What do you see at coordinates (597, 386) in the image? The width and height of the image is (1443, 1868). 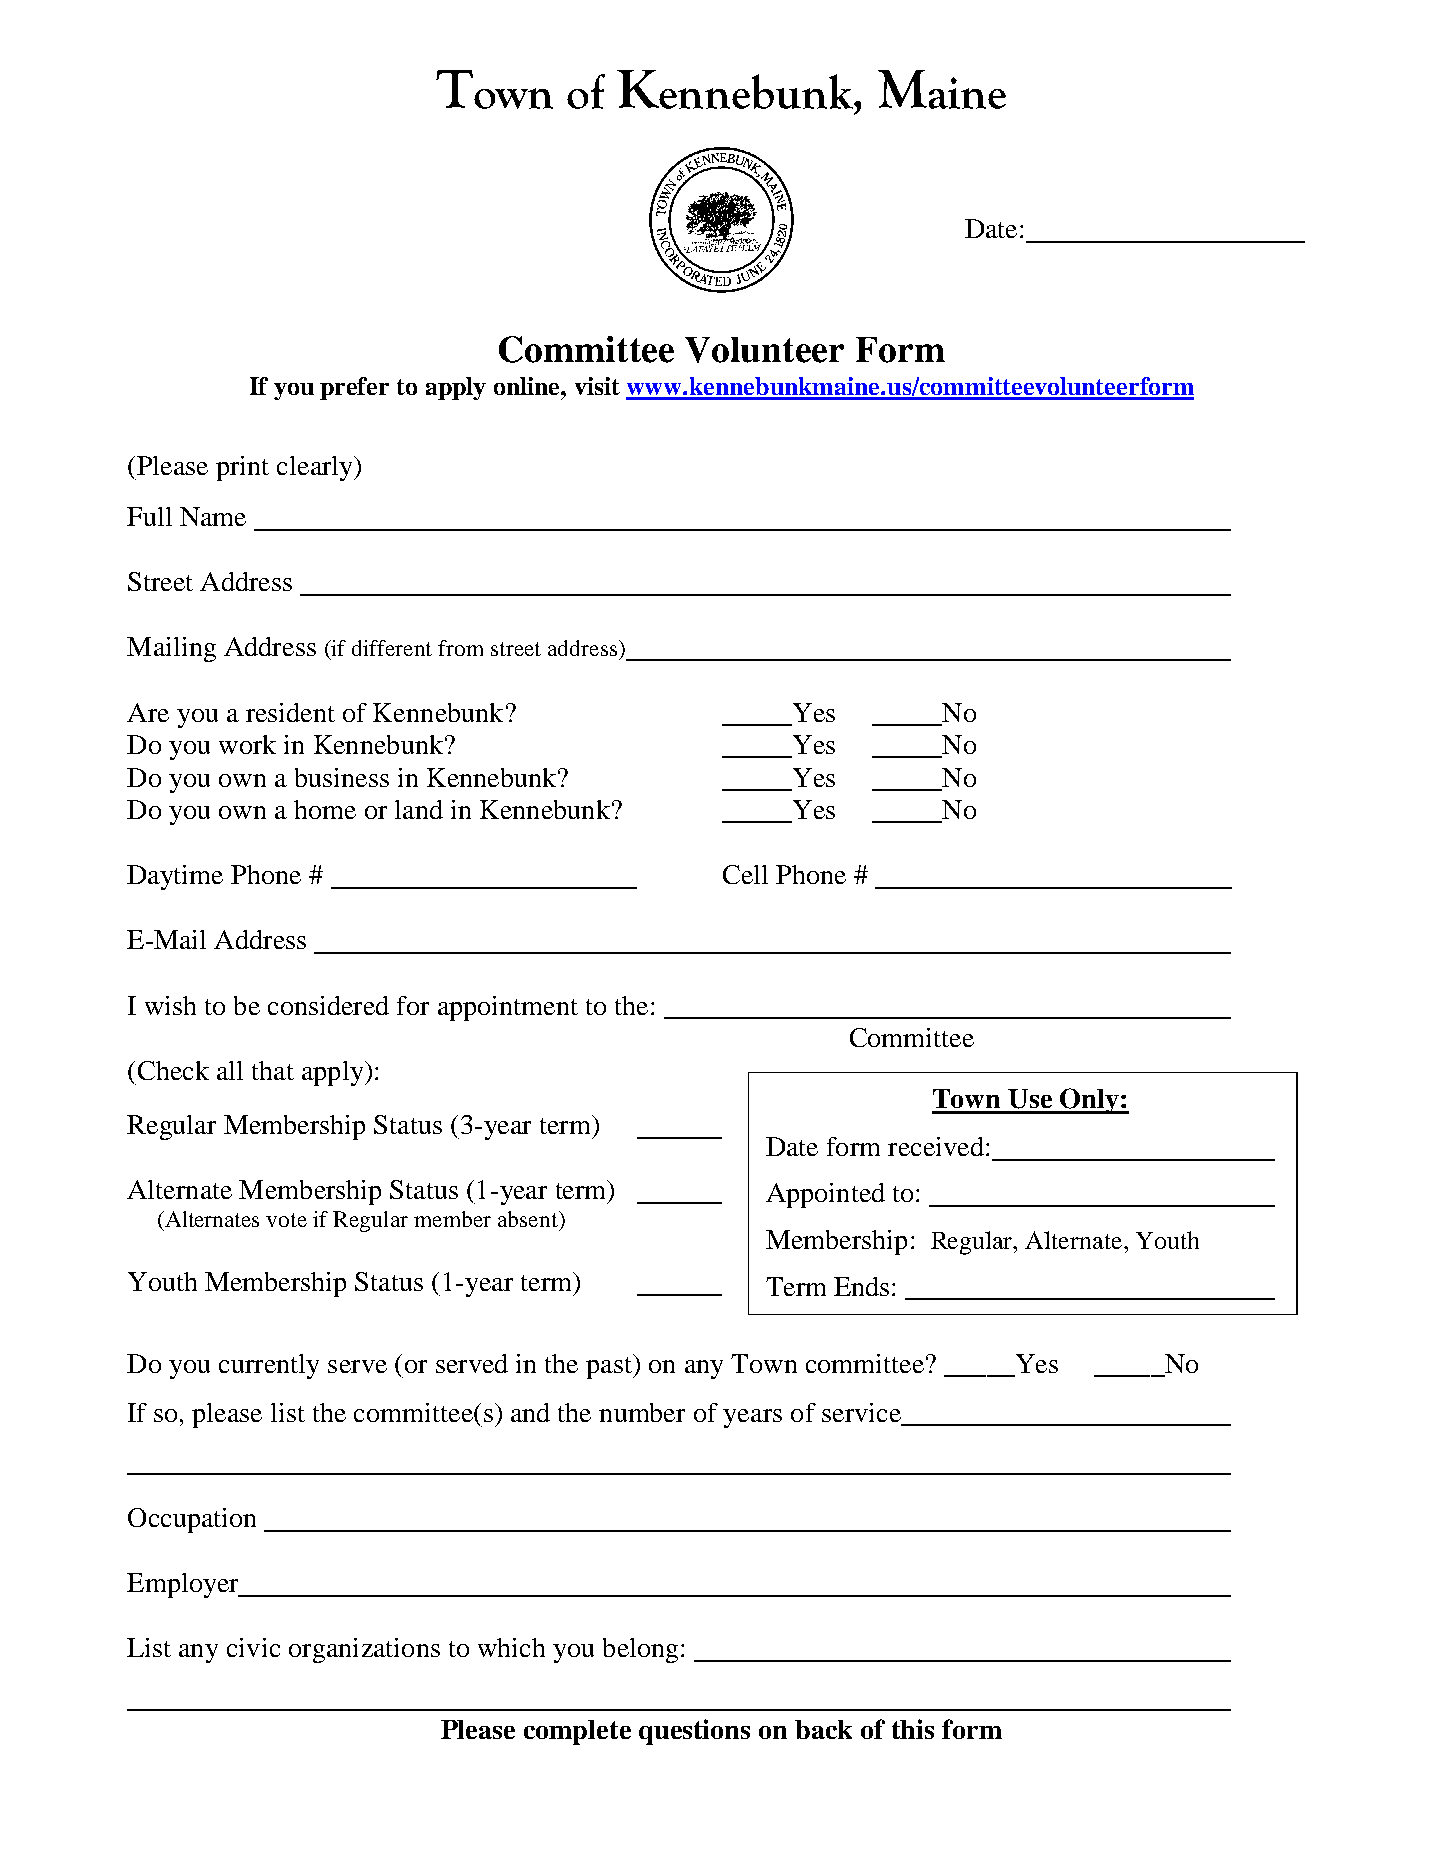 I see `visit` at bounding box center [597, 386].
